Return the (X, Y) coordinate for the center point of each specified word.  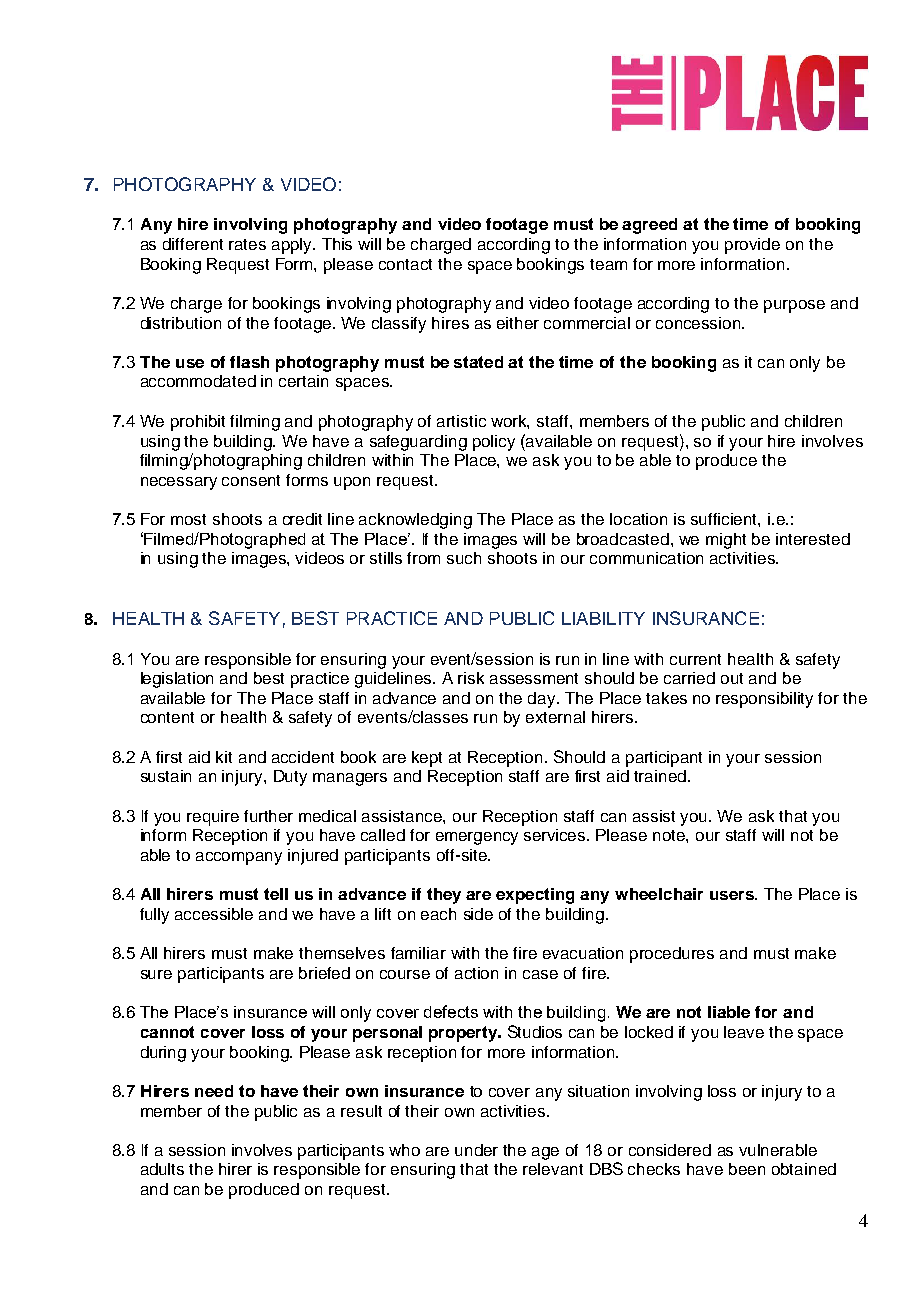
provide (752, 246)
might (726, 541)
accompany (239, 858)
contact (405, 264)
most (188, 519)
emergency (477, 838)
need (214, 1091)
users (733, 895)
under (476, 1150)
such (464, 558)
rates (247, 244)
